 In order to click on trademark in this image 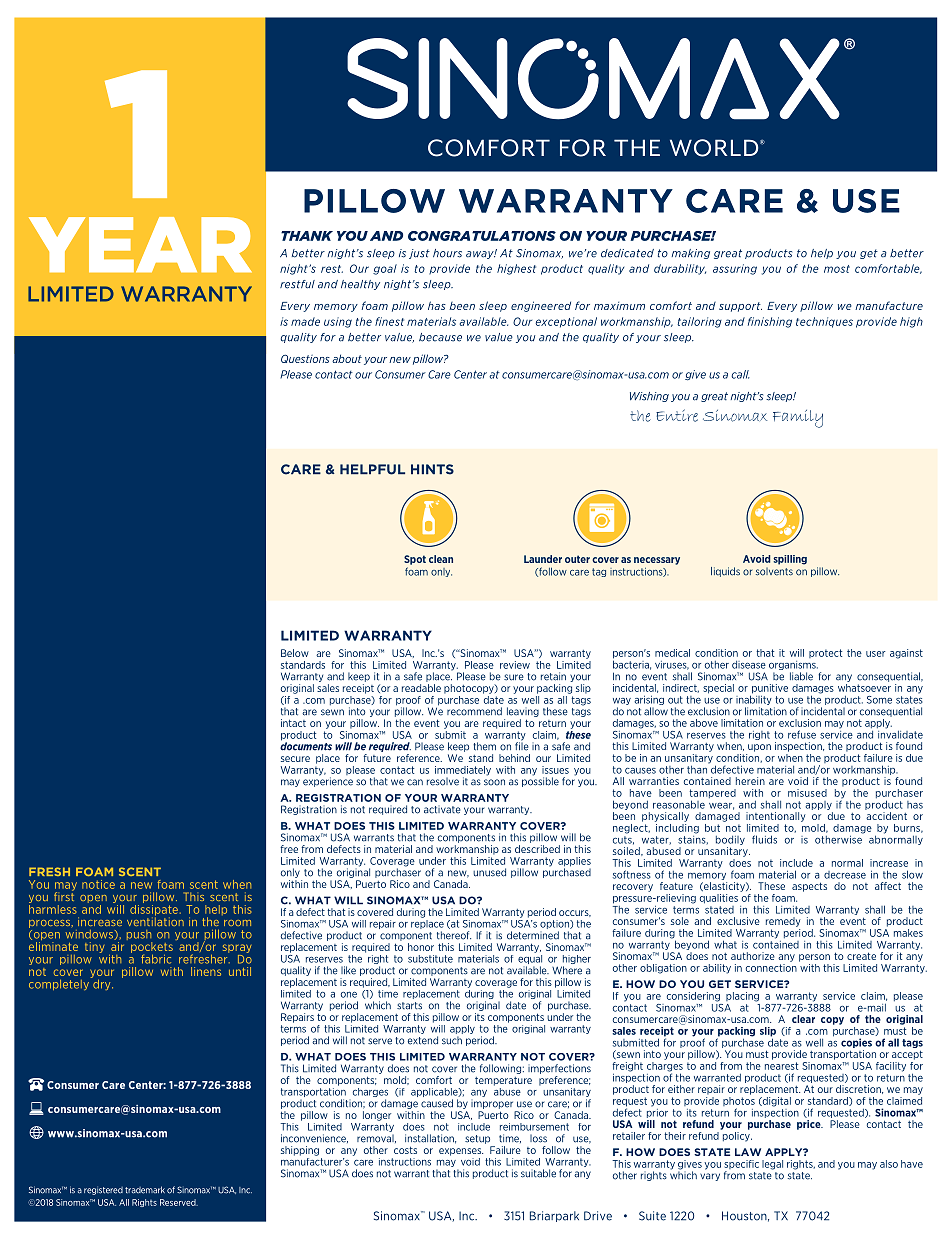, I will do `click(145, 1190)`.
